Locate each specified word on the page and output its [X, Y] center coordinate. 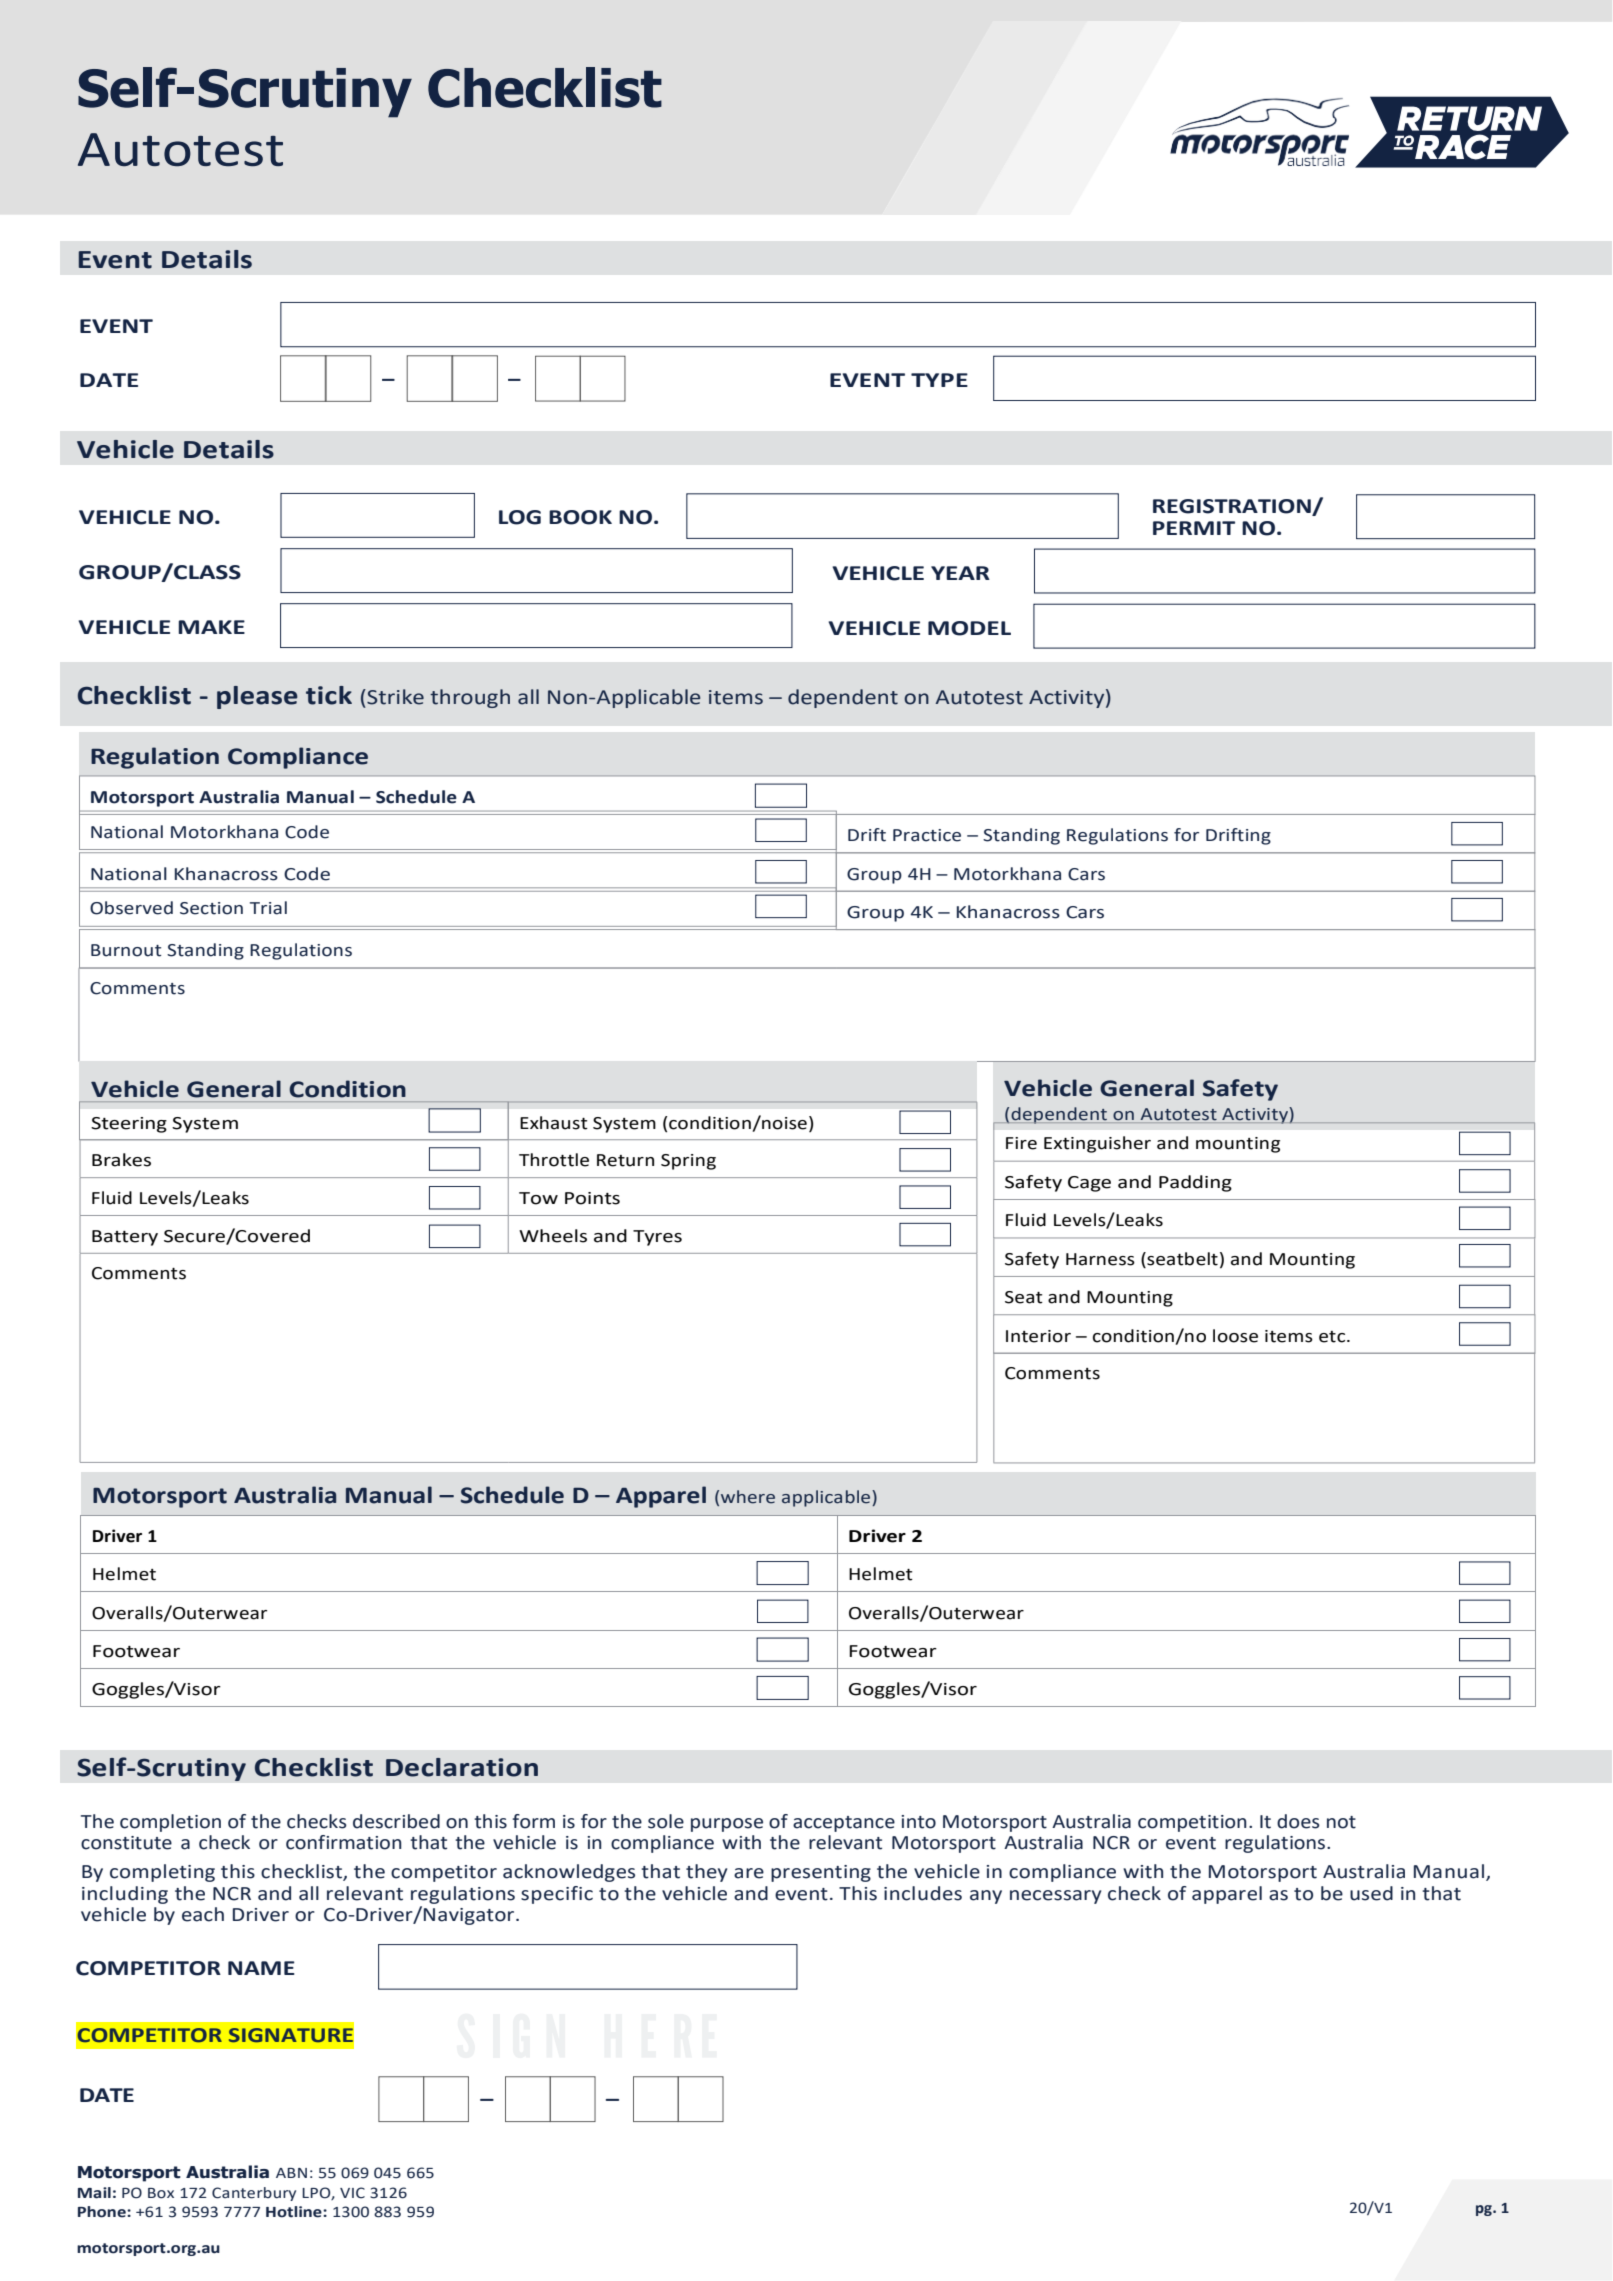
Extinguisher [1097, 1144]
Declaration [462, 1767]
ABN [291, 2173]
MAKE [211, 627]
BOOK [580, 517]
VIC [352, 2193]
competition [1192, 1823]
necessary [1055, 1897]
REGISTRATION [1233, 507]
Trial [268, 908]
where [748, 1497]
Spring [688, 1162]
